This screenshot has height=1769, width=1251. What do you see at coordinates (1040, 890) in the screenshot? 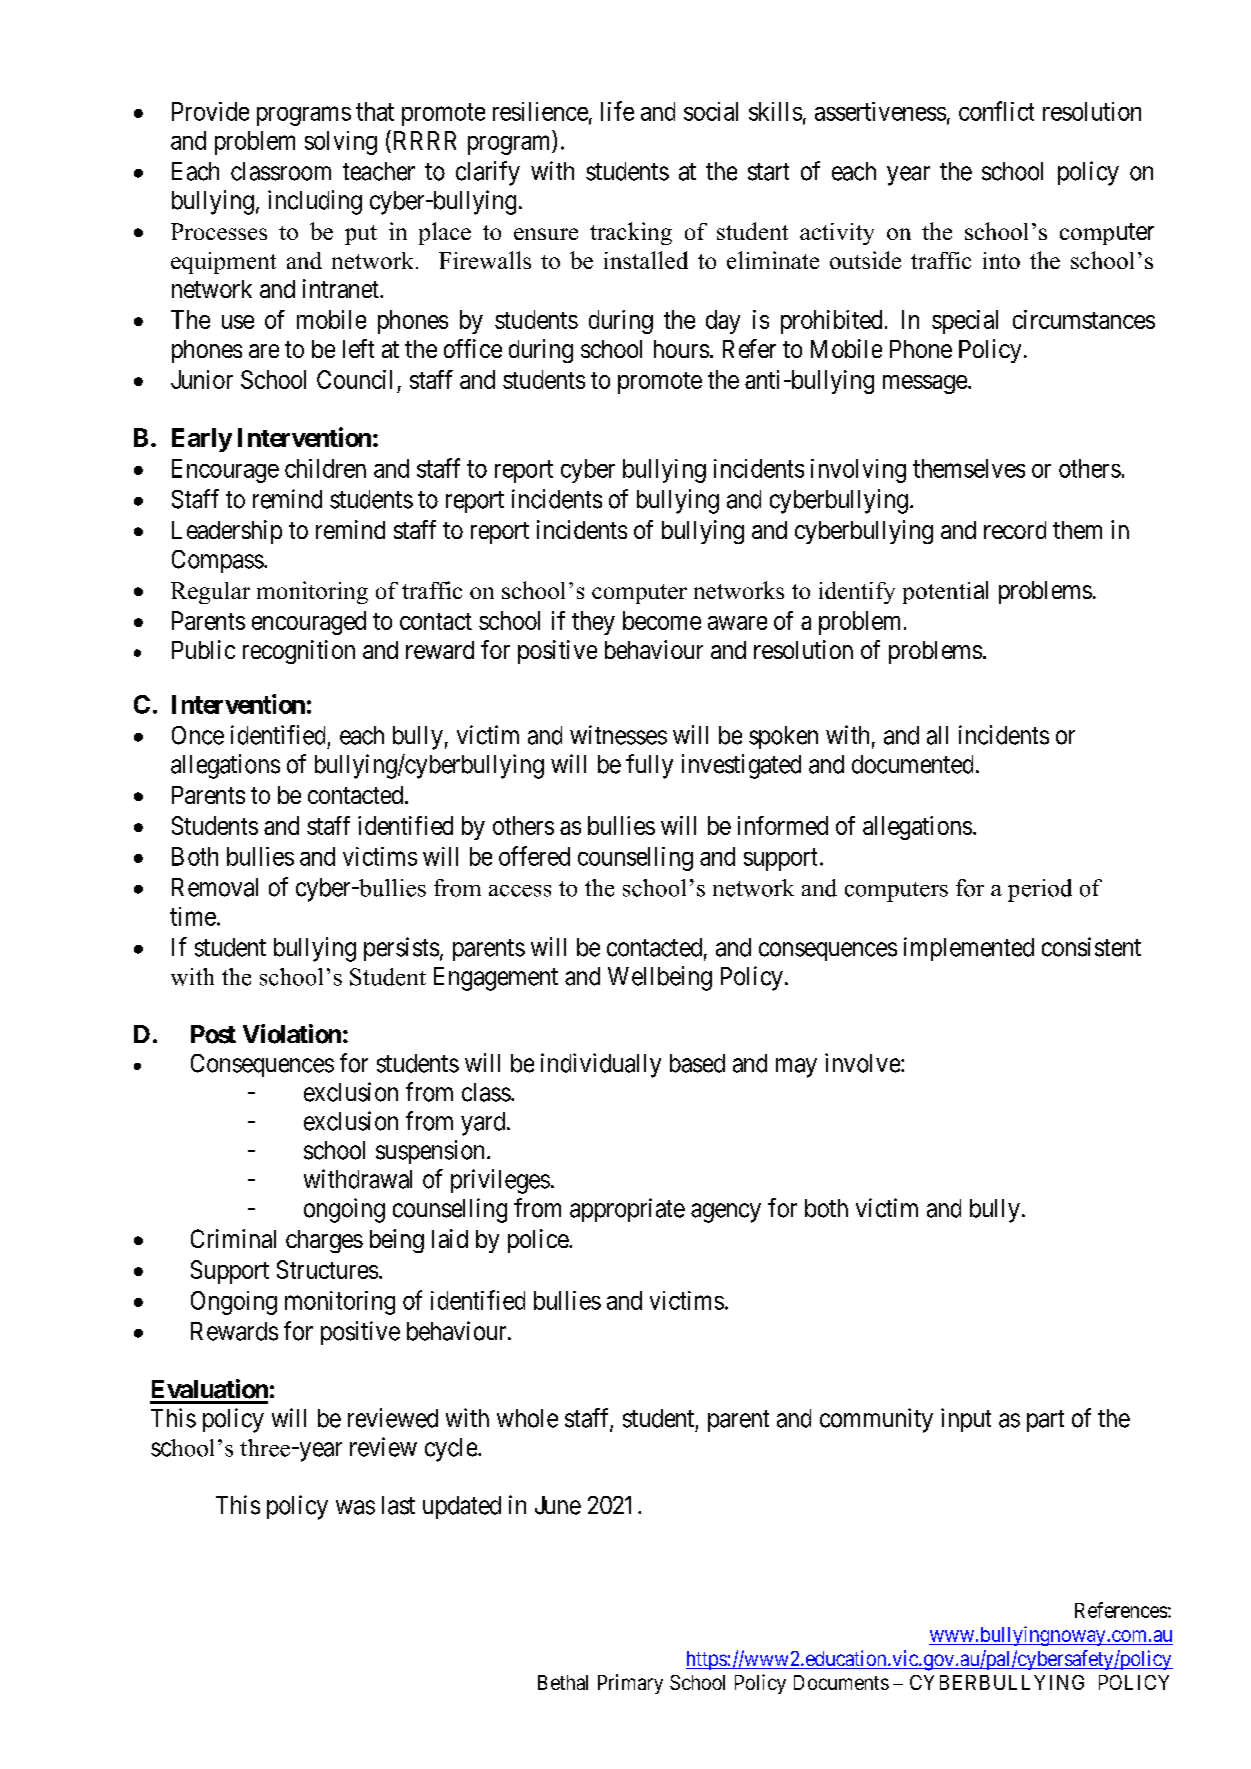
I see `period` at bounding box center [1040, 890].
